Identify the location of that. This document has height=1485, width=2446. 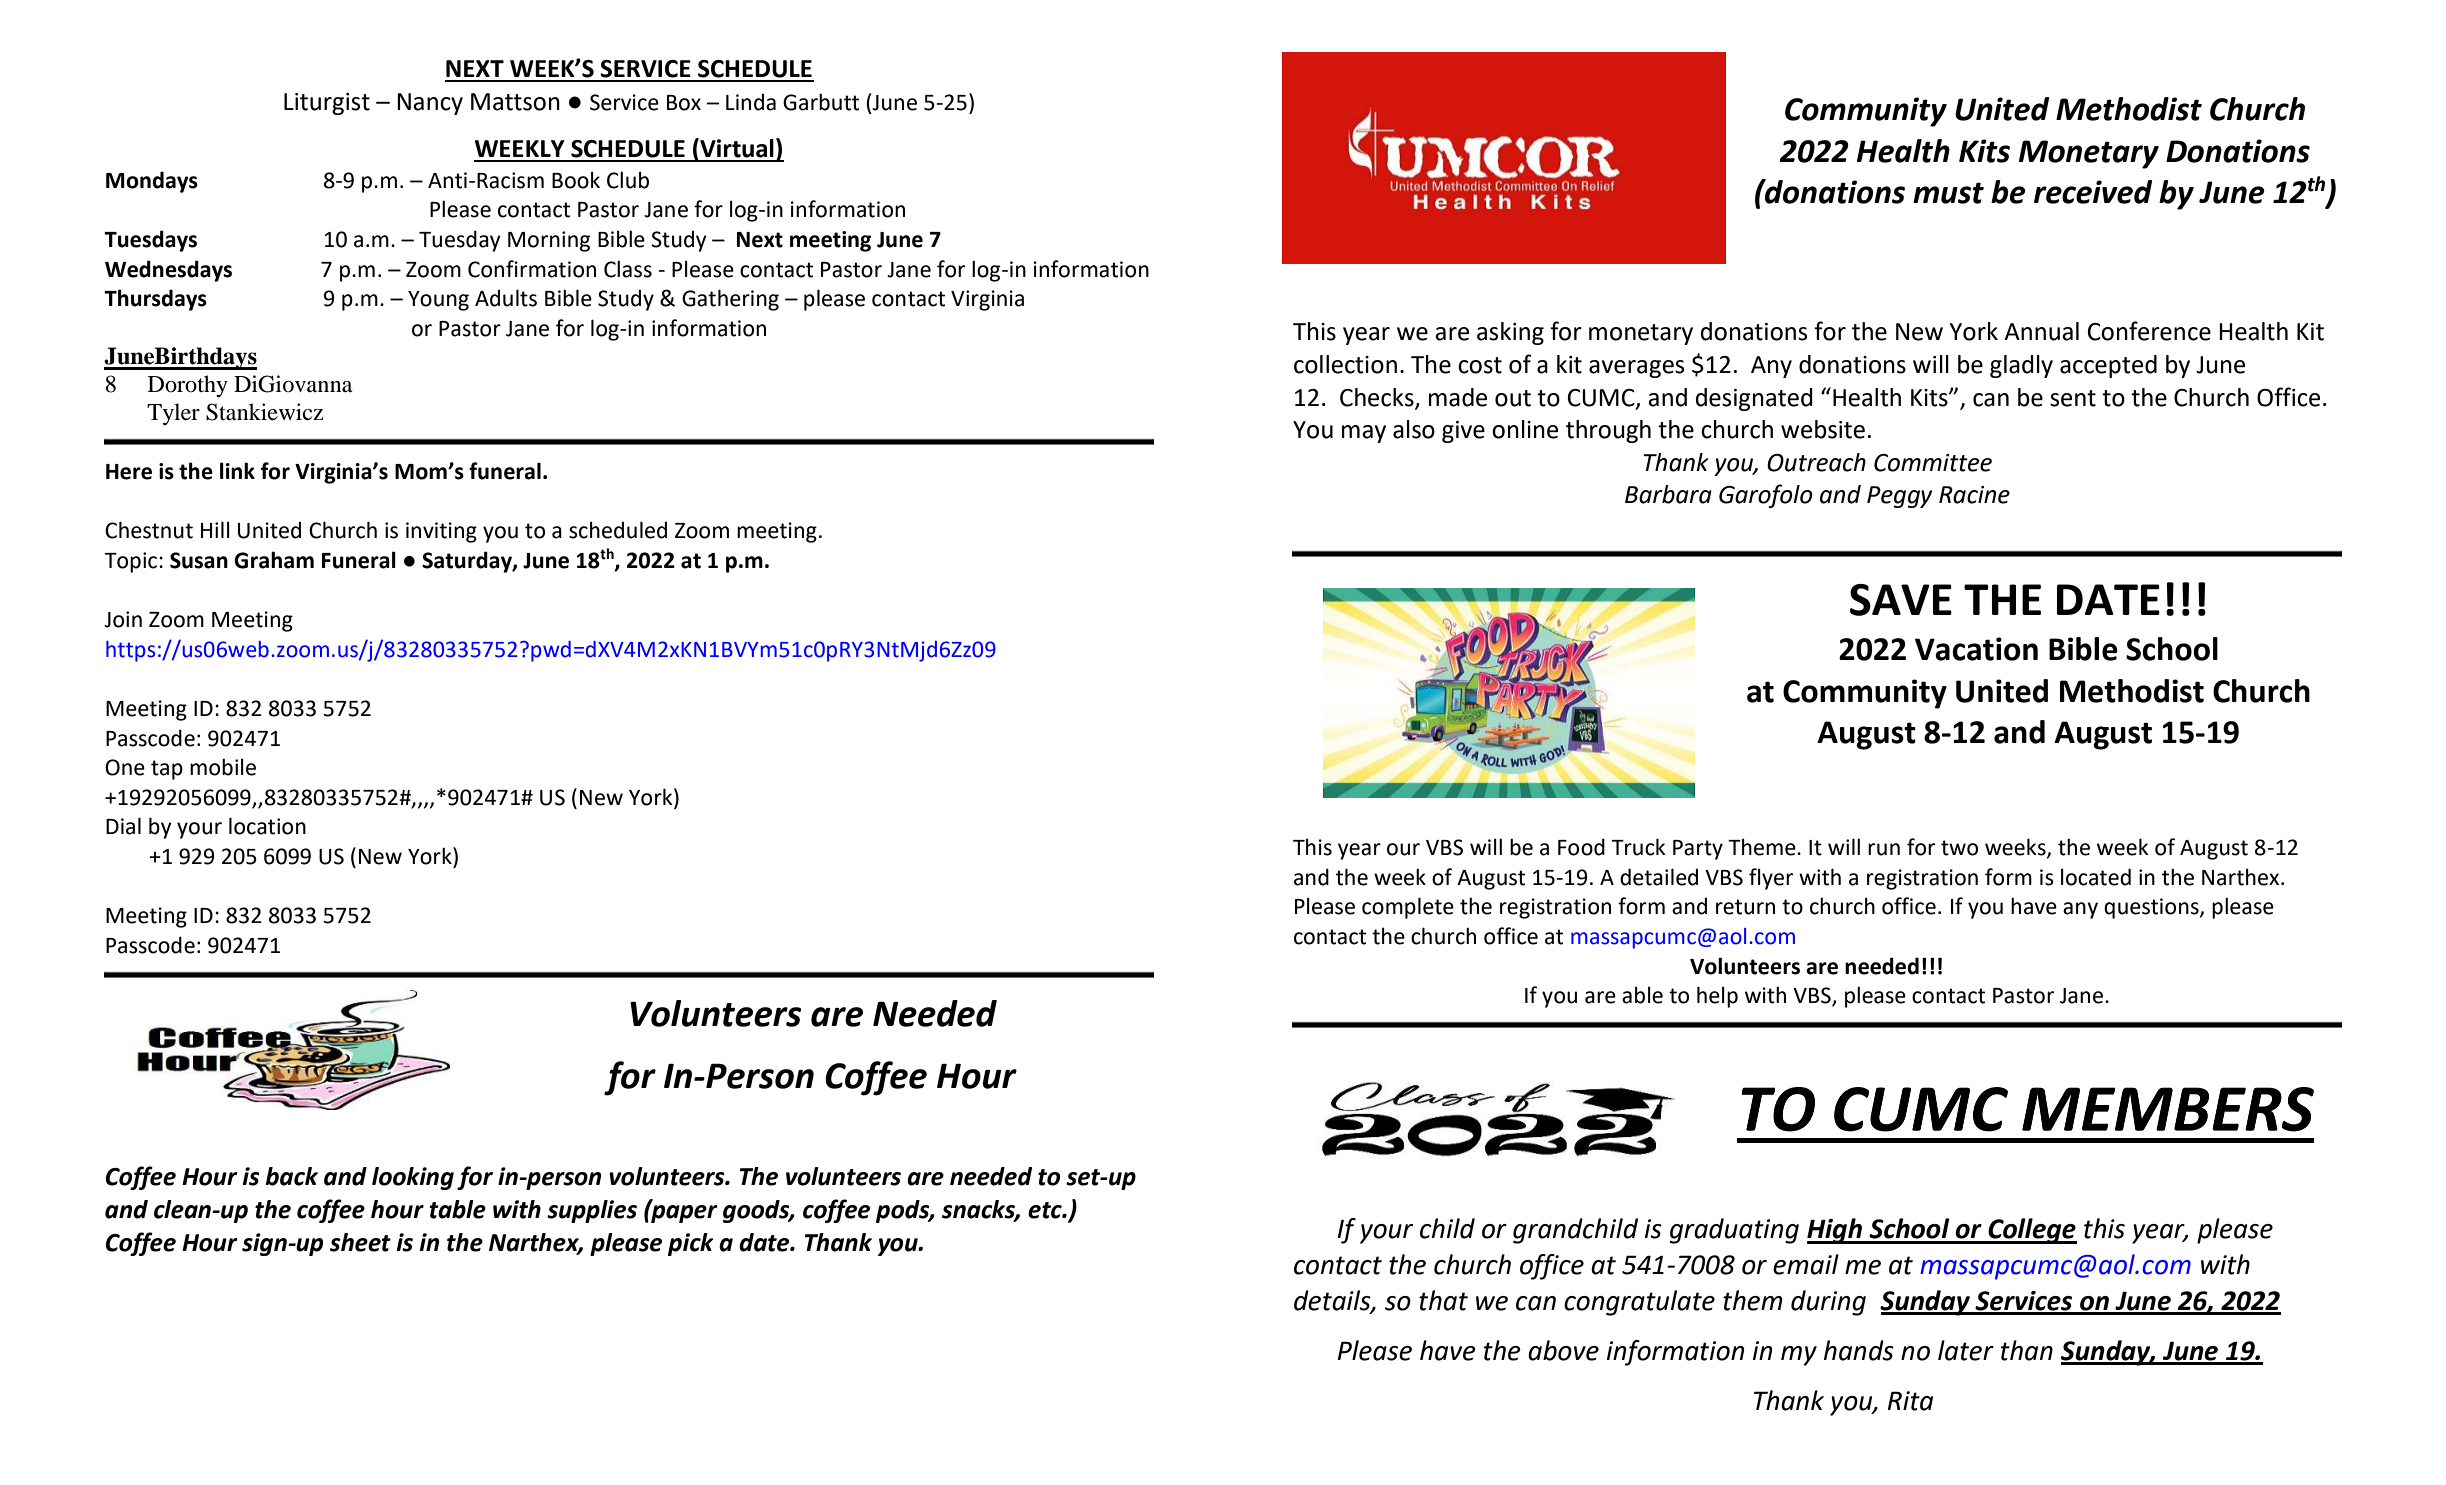
(1443, 1300).
